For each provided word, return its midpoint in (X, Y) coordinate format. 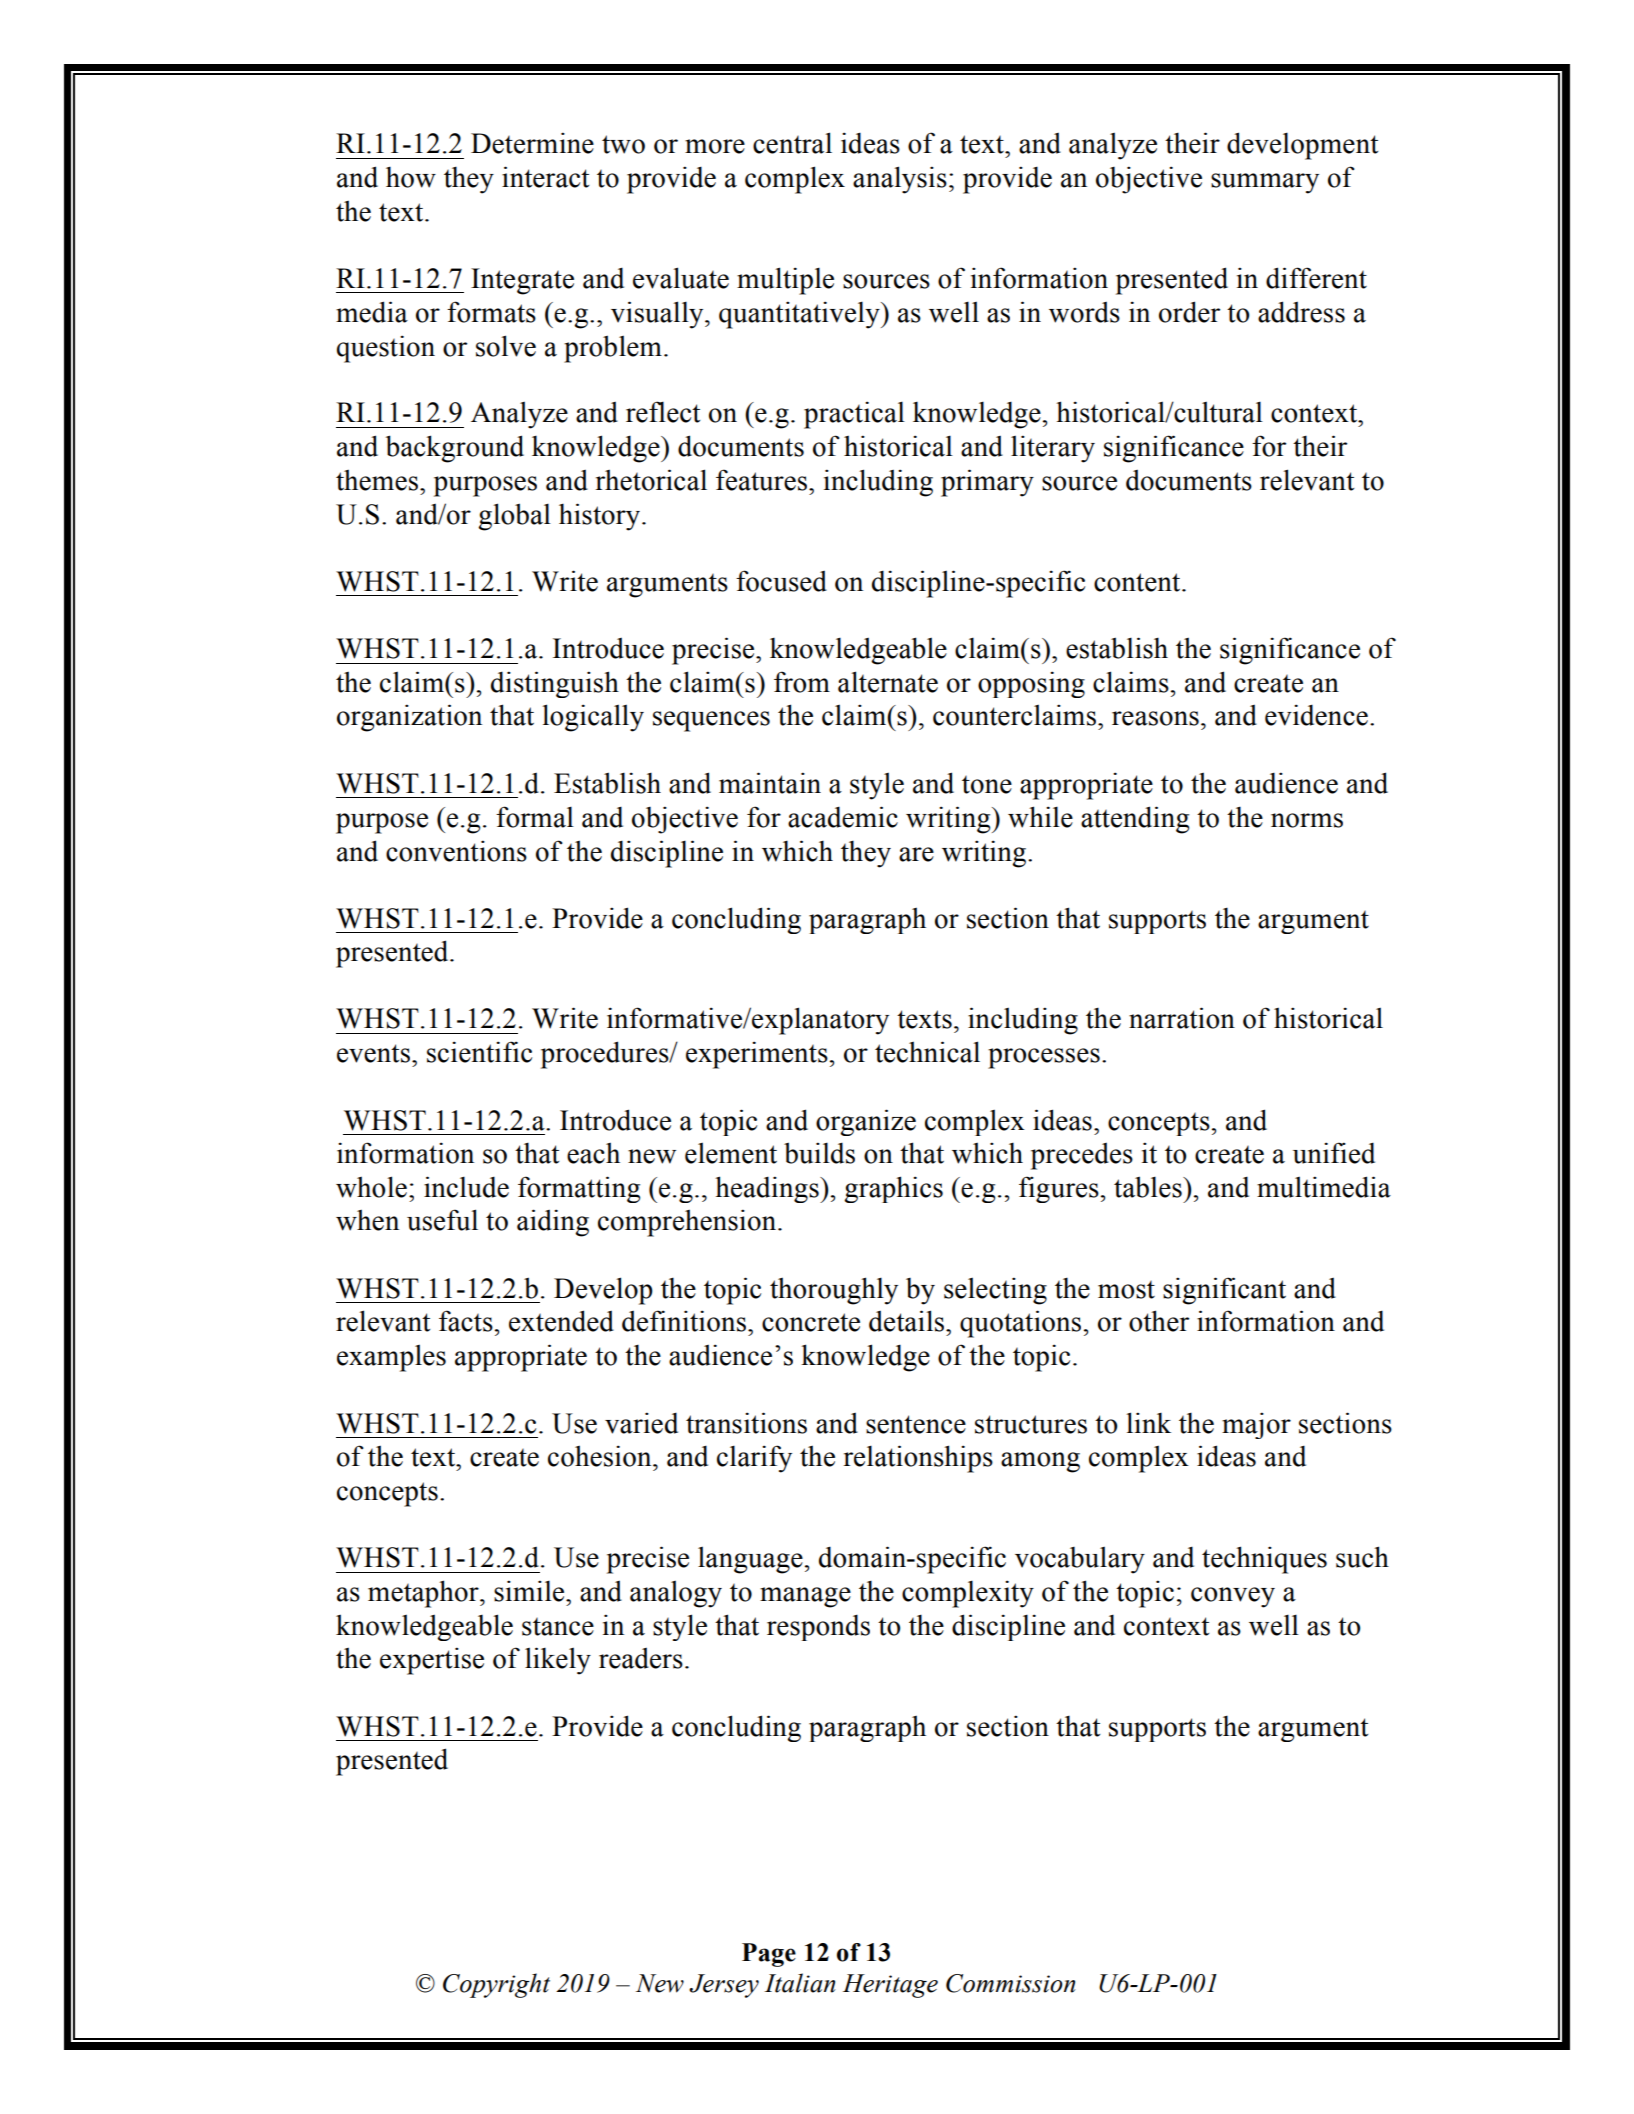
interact (545, 177)
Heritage (890, 1986)
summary (1265, 183)
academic (843, 817)
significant (1224, 1291)
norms (1307, 820)
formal (535, 817)
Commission (1011, 1983)
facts (466, 1321)
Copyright (496, 1985)
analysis (900, 180)
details (908, 1321)
